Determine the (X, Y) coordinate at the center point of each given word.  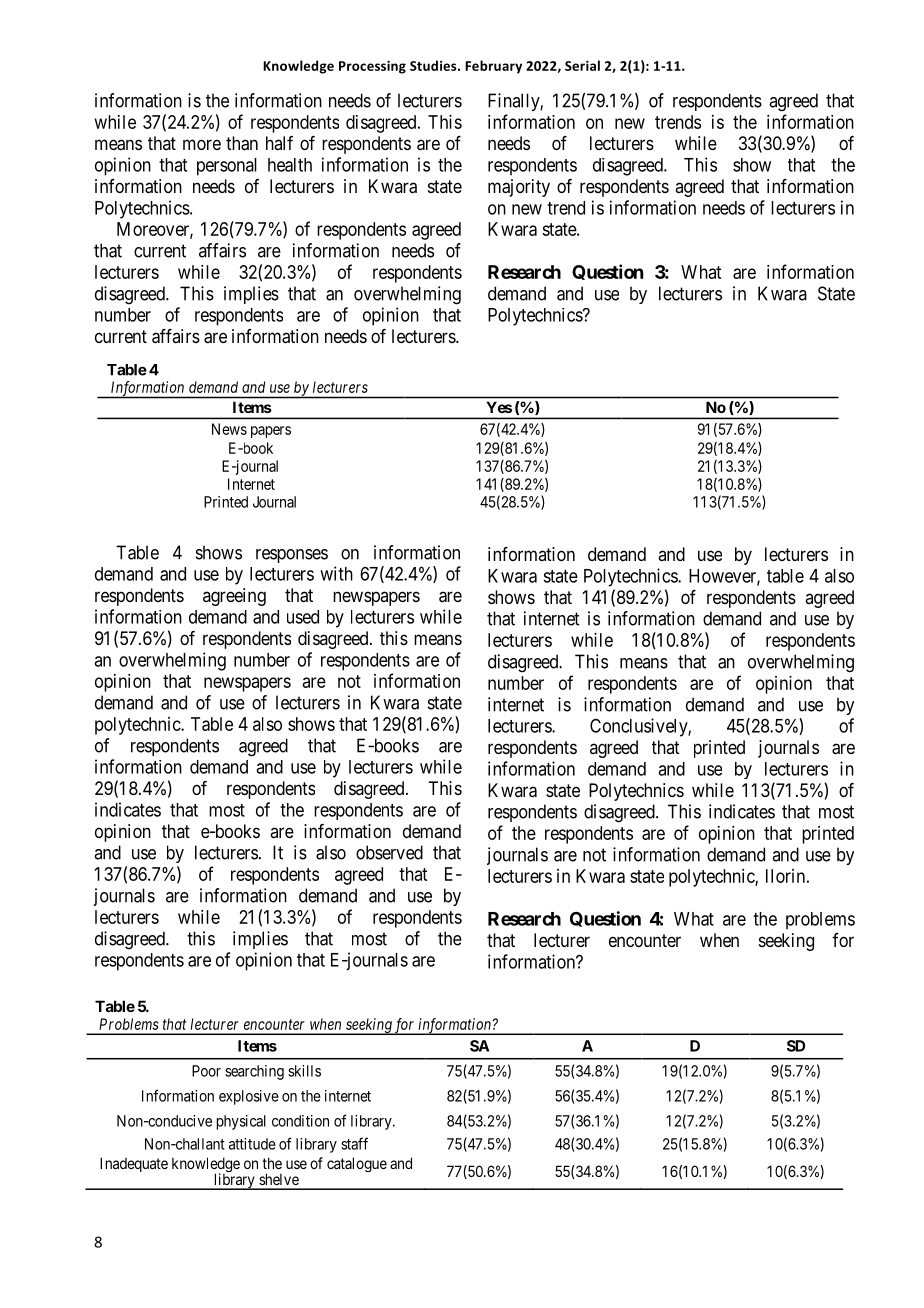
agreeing (234, 597)
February (493, 67)
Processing (372, 67)
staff (354, 1143)
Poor (206, 1071)
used (303, 617)
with (336, 573)
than (242, 143)
